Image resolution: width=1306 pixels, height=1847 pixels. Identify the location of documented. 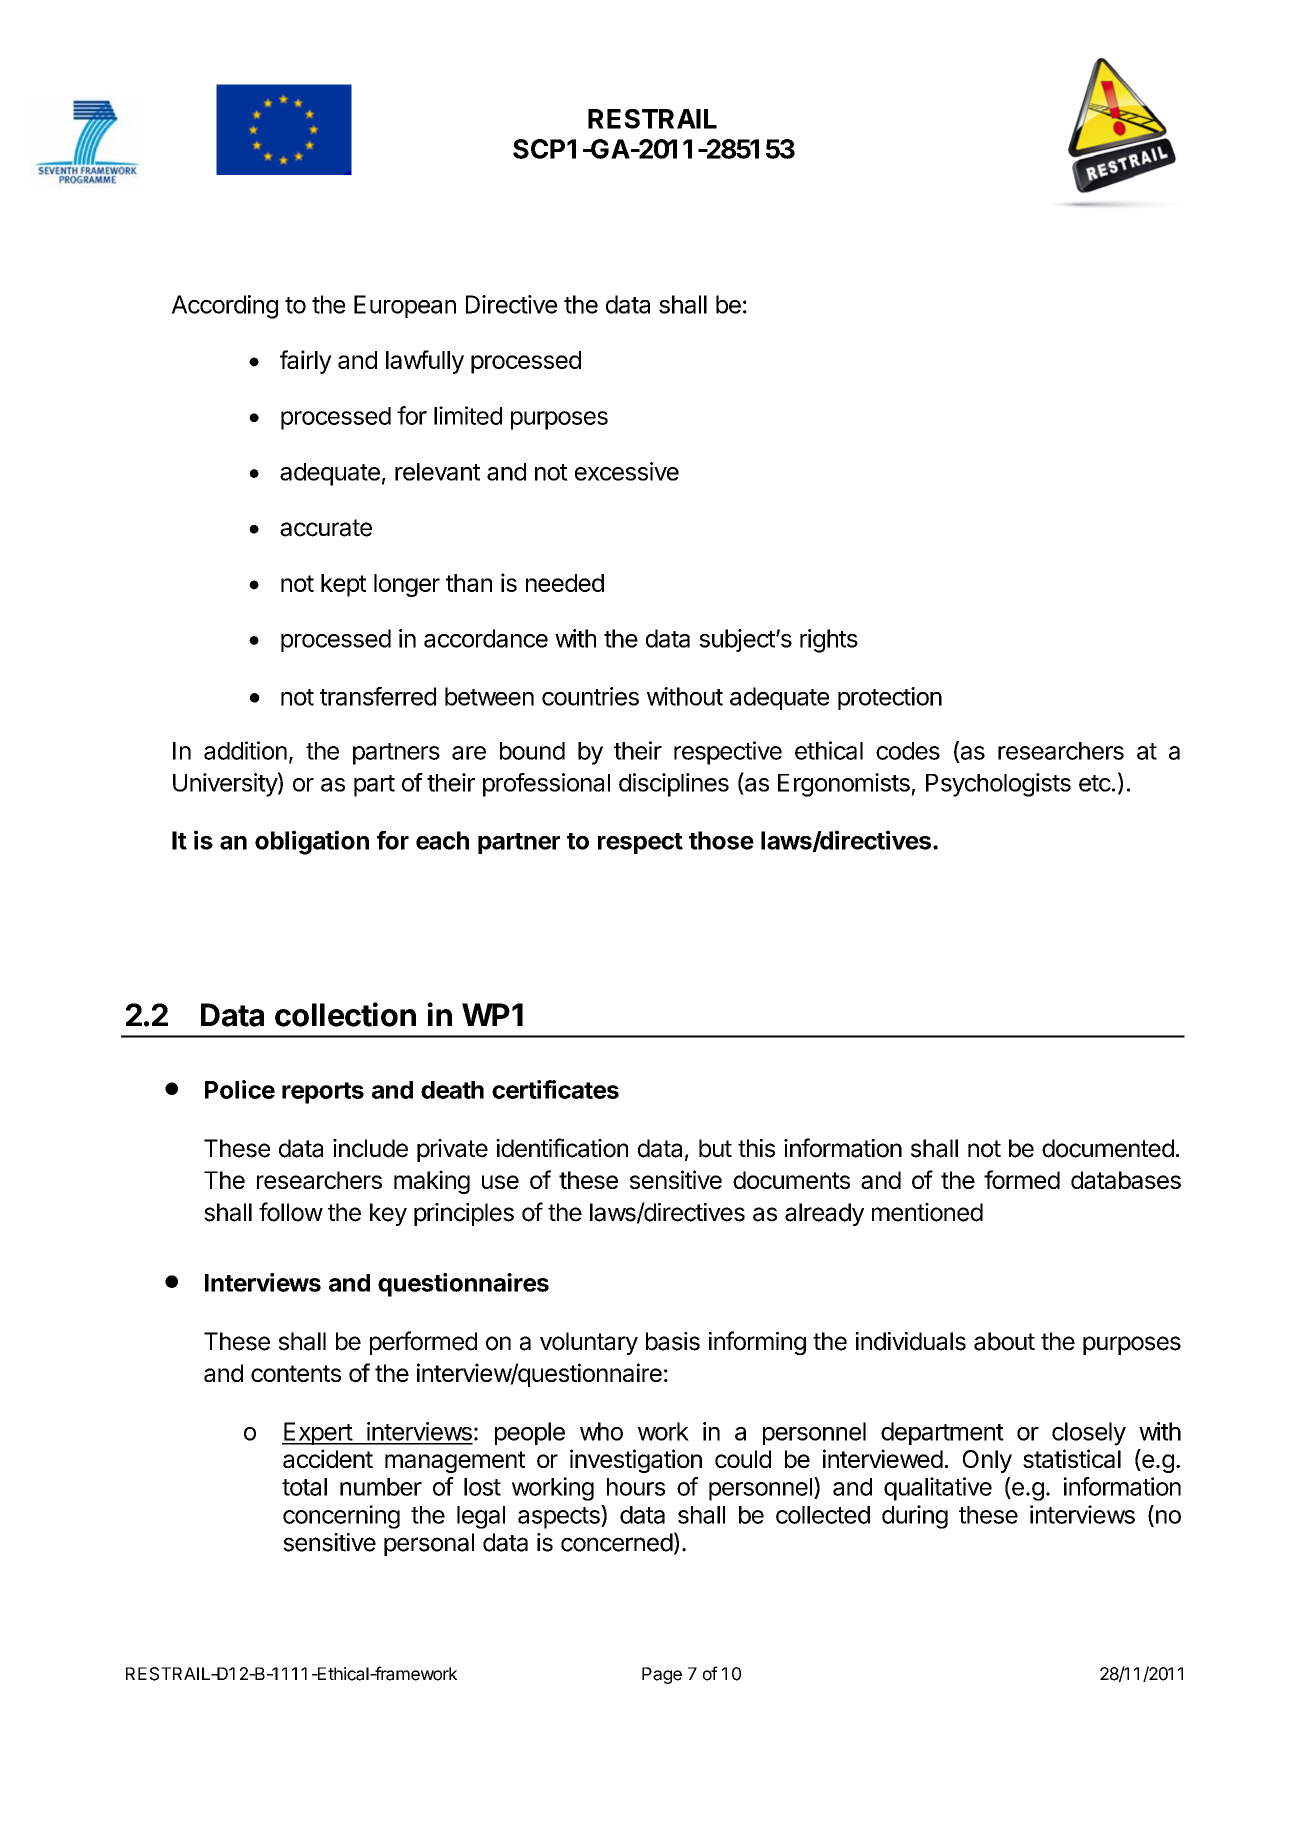
(1108, 1148).
